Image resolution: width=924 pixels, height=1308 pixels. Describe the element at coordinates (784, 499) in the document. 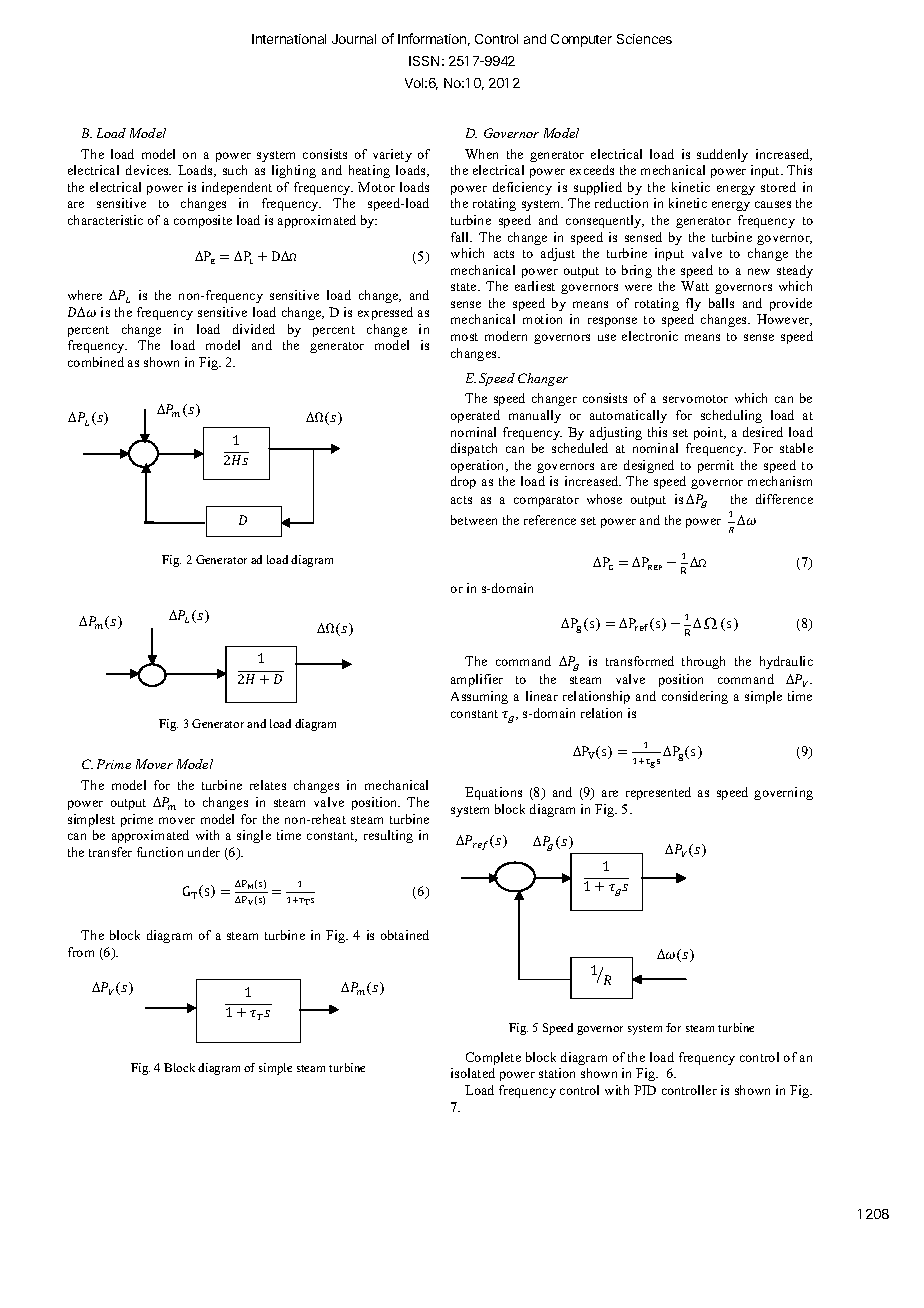

I see `difference` at that location.
